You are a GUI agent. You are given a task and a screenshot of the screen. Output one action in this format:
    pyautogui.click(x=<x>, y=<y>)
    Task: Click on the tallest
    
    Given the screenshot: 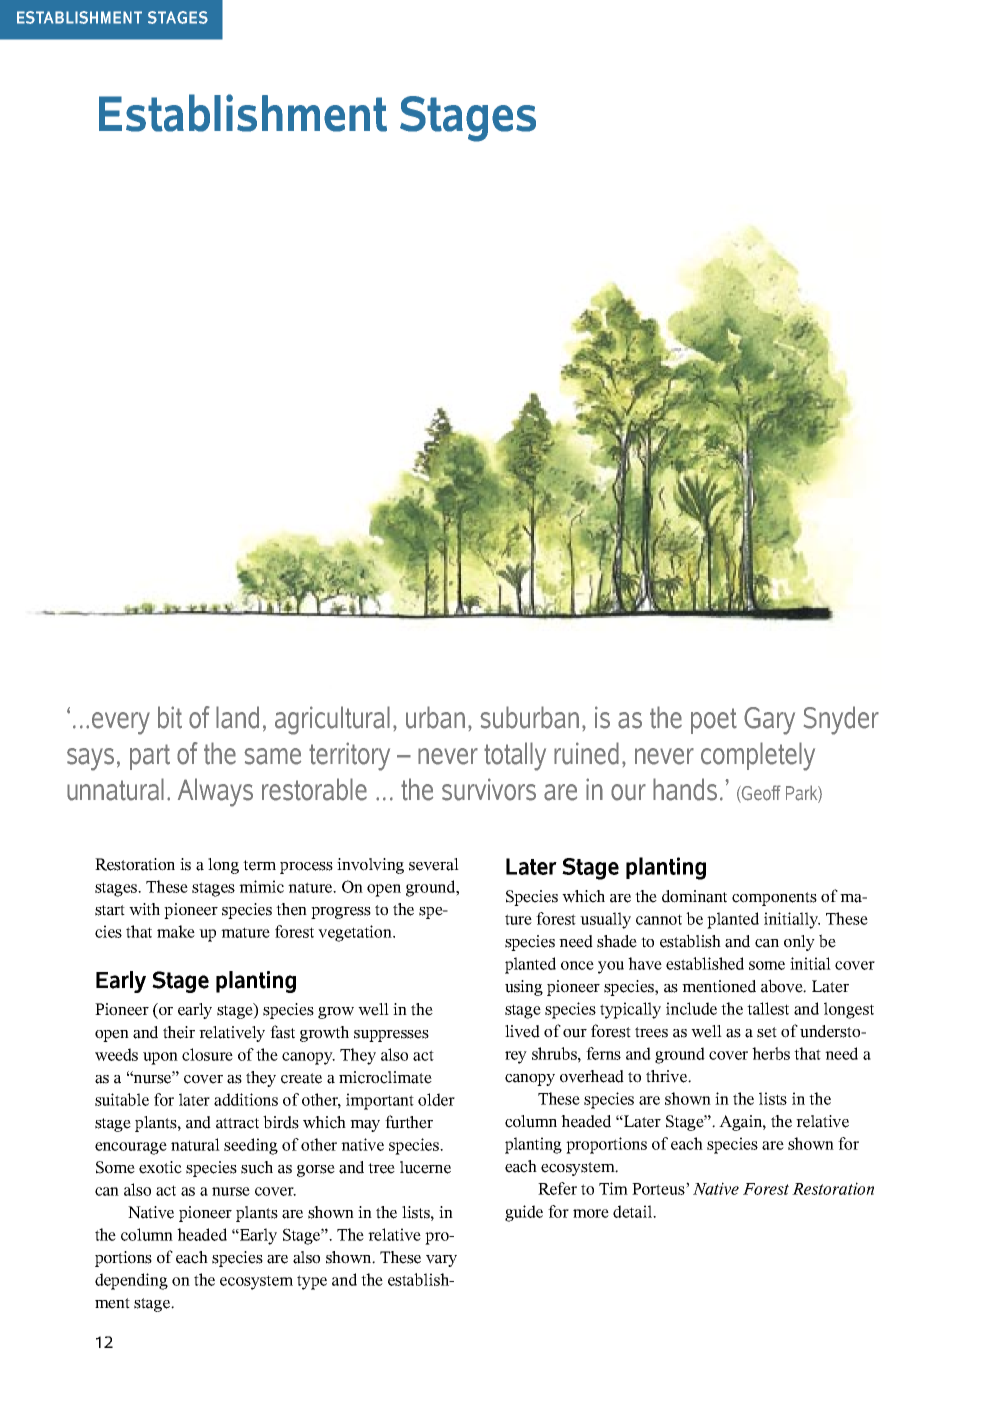 What is the action you would take?
    pyautogui.click(x=768, y=1008)
